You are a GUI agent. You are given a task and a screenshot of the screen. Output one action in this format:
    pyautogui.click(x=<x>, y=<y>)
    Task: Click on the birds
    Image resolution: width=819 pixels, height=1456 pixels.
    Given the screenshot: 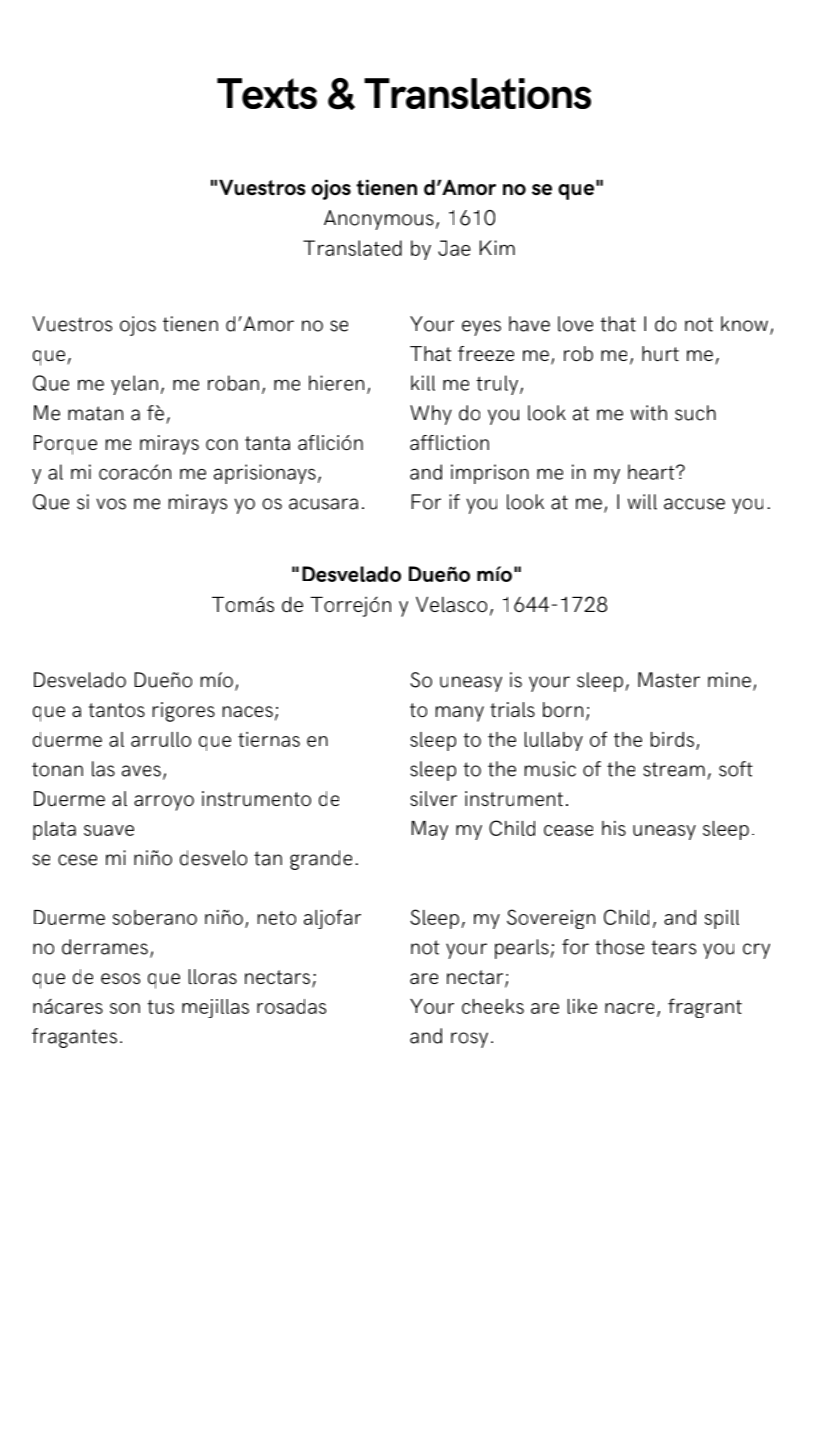 What is the action you would take?
    pyautogui.click(x=672, y=739)
